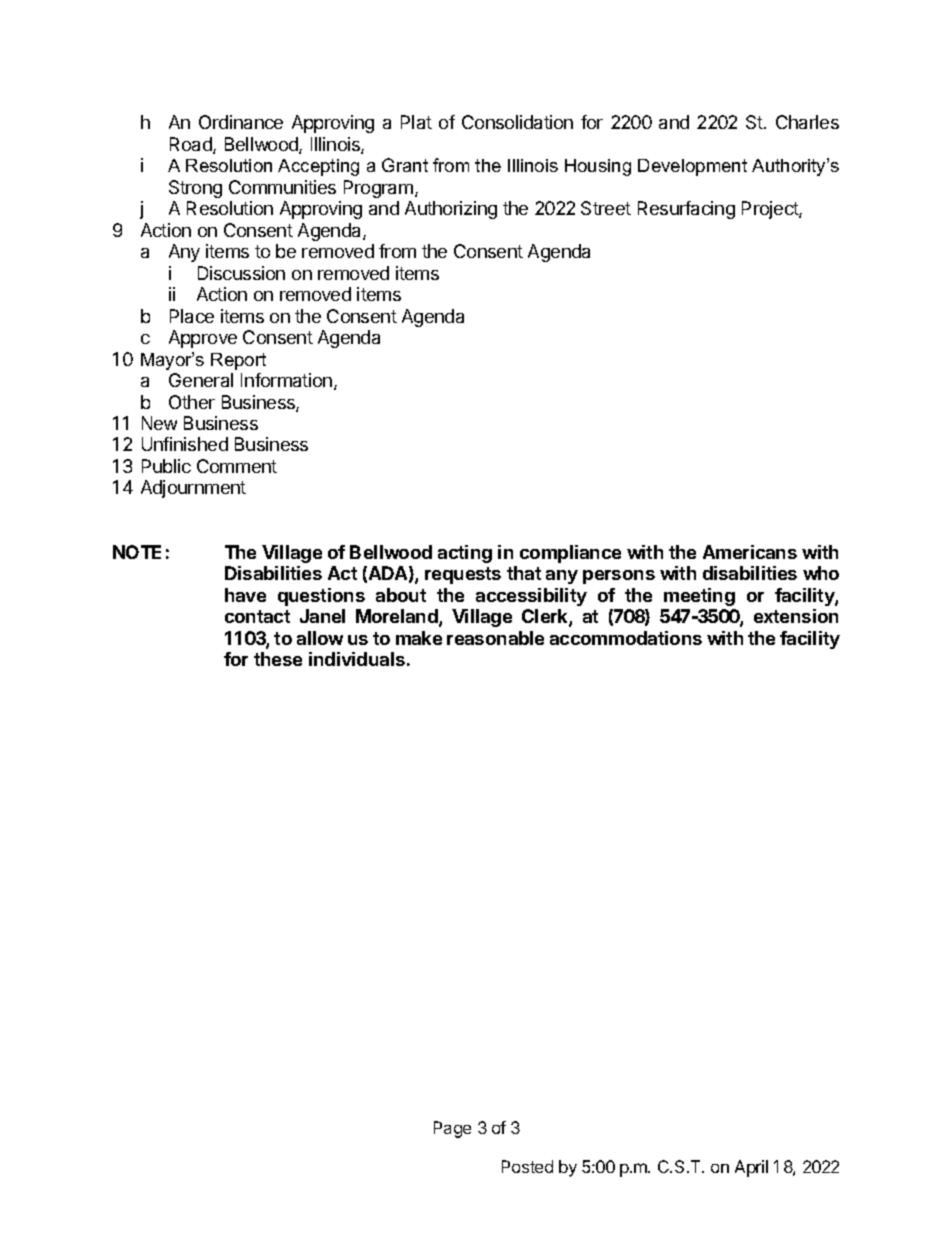  What do you see at coordinates (626, 638) in the screenshot?
I see `accommodations` at bounding box center [626, 638].
